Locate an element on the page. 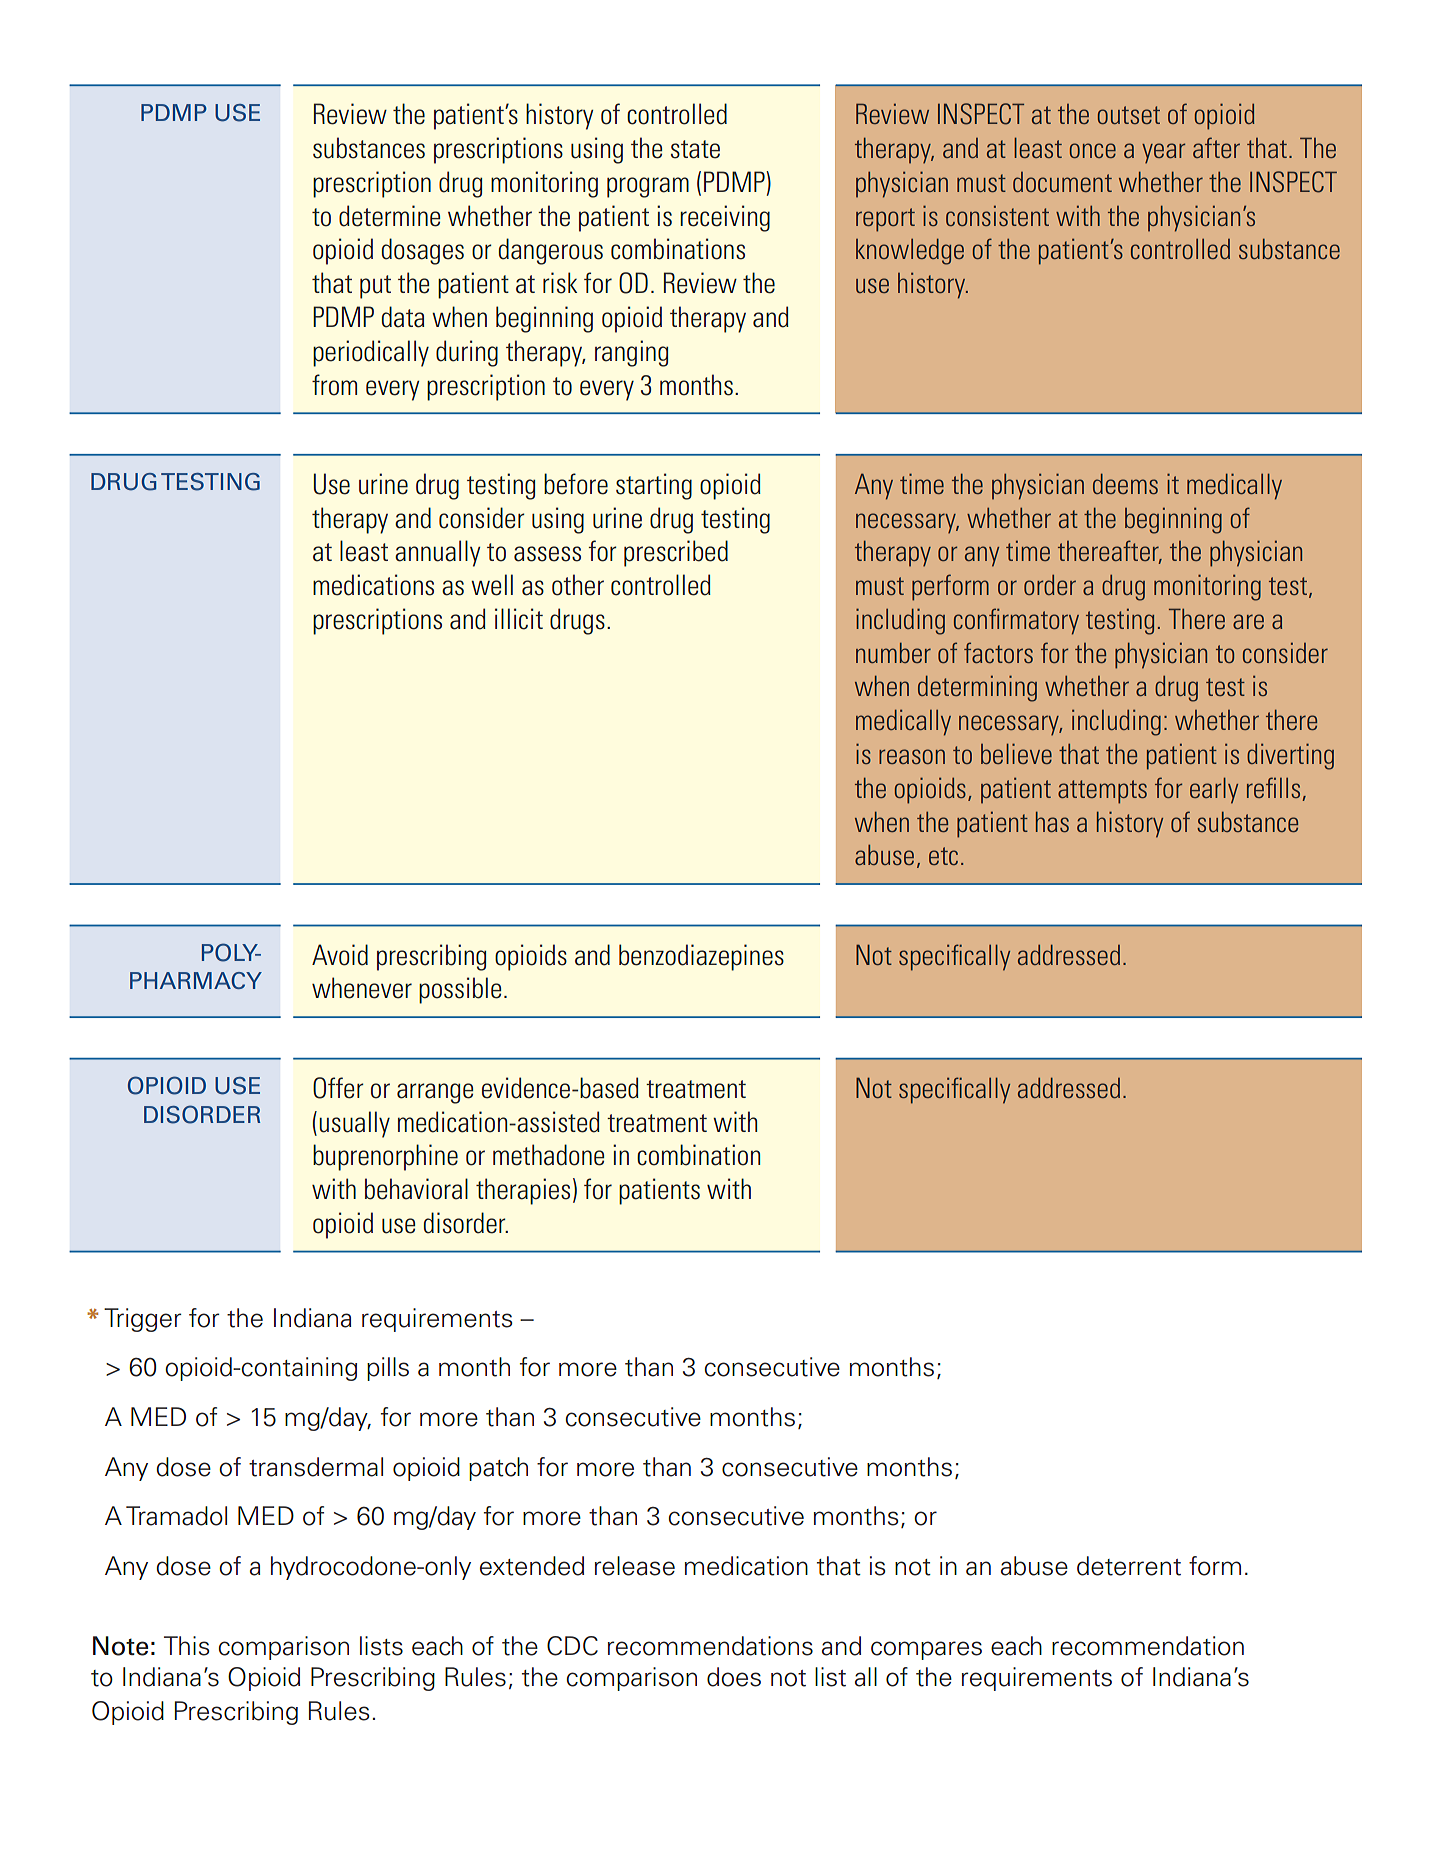 The image size is (1435, 1857). determine is located at coordinates (390, 216).
